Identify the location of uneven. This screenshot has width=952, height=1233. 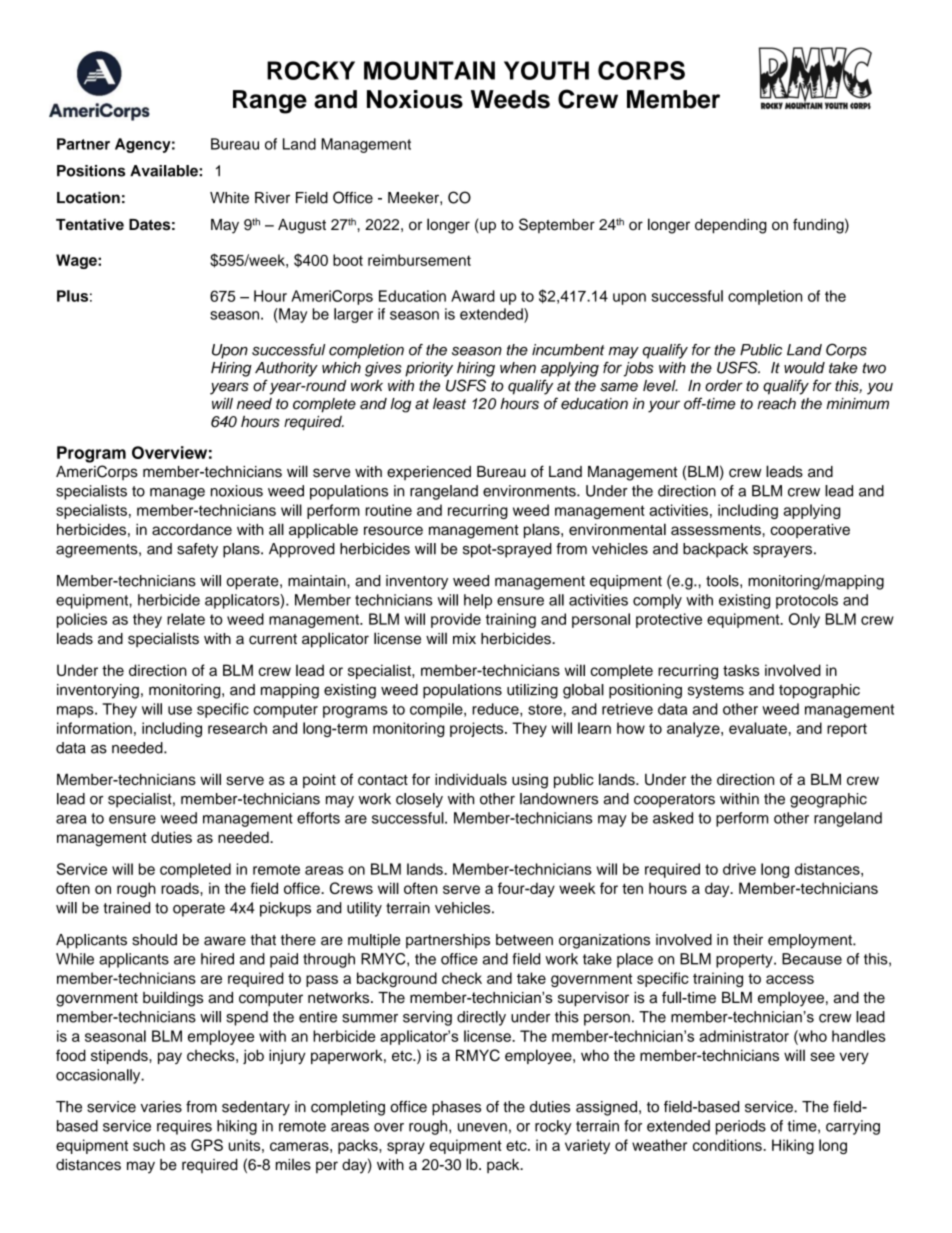
(482, 1127).
